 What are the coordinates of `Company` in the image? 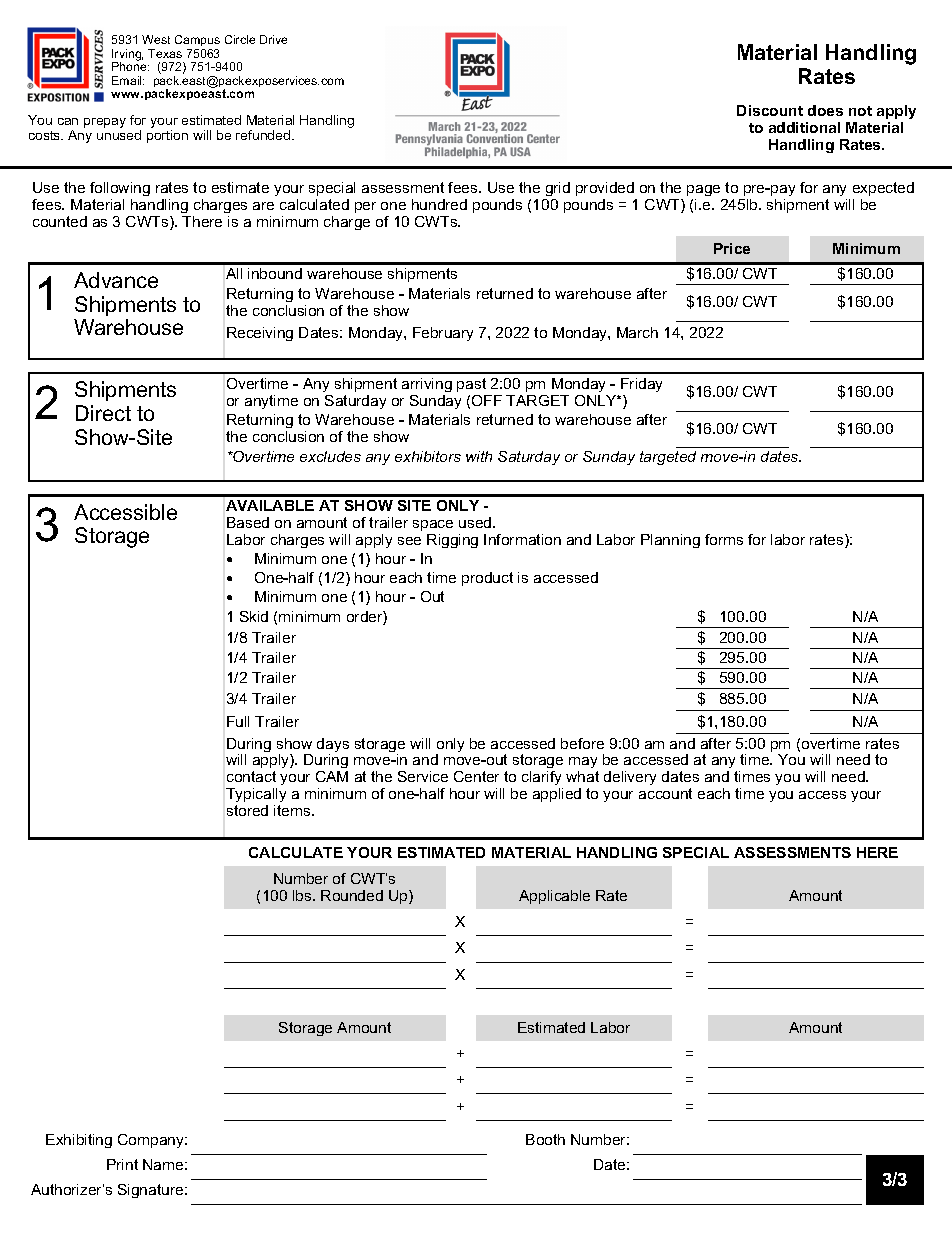 It's located at (152, 1141).
